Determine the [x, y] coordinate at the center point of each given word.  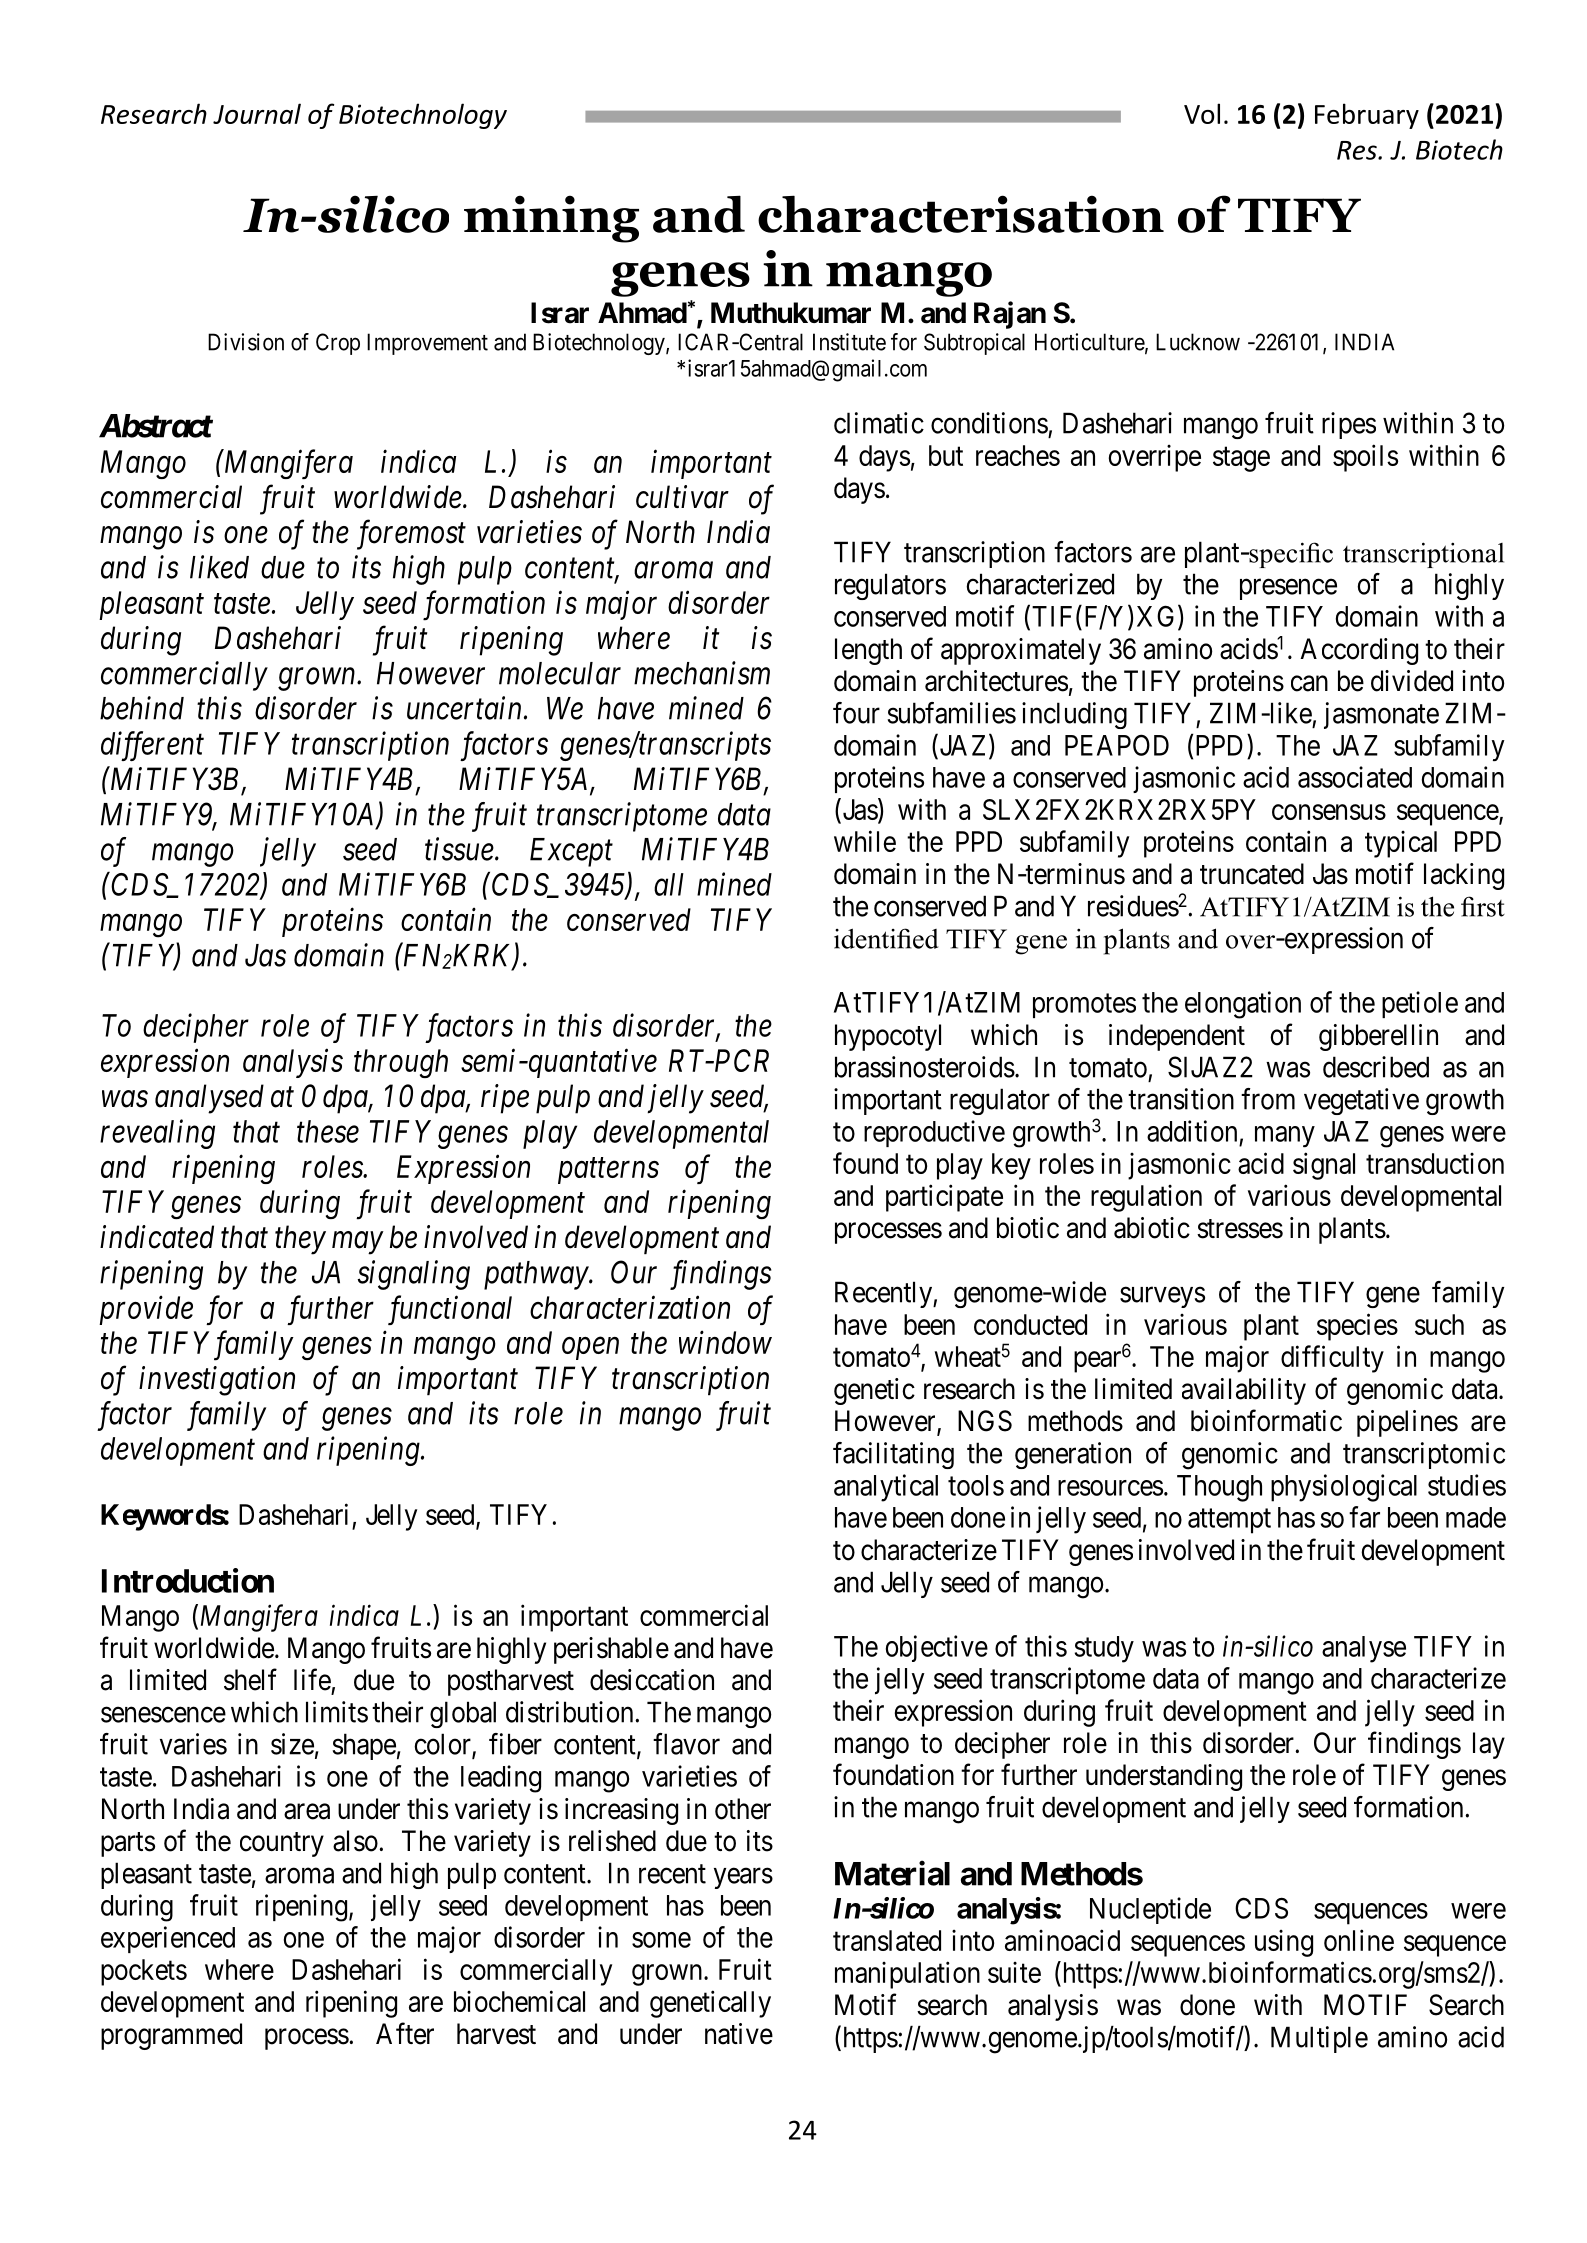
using [1284, 1943]
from [1268, 1099]
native [739, 2034]
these [328, 1131]
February [1367, 116]
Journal [257, 113]
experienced [168, 1939]
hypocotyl [888, 1037]
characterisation [961, 214]
